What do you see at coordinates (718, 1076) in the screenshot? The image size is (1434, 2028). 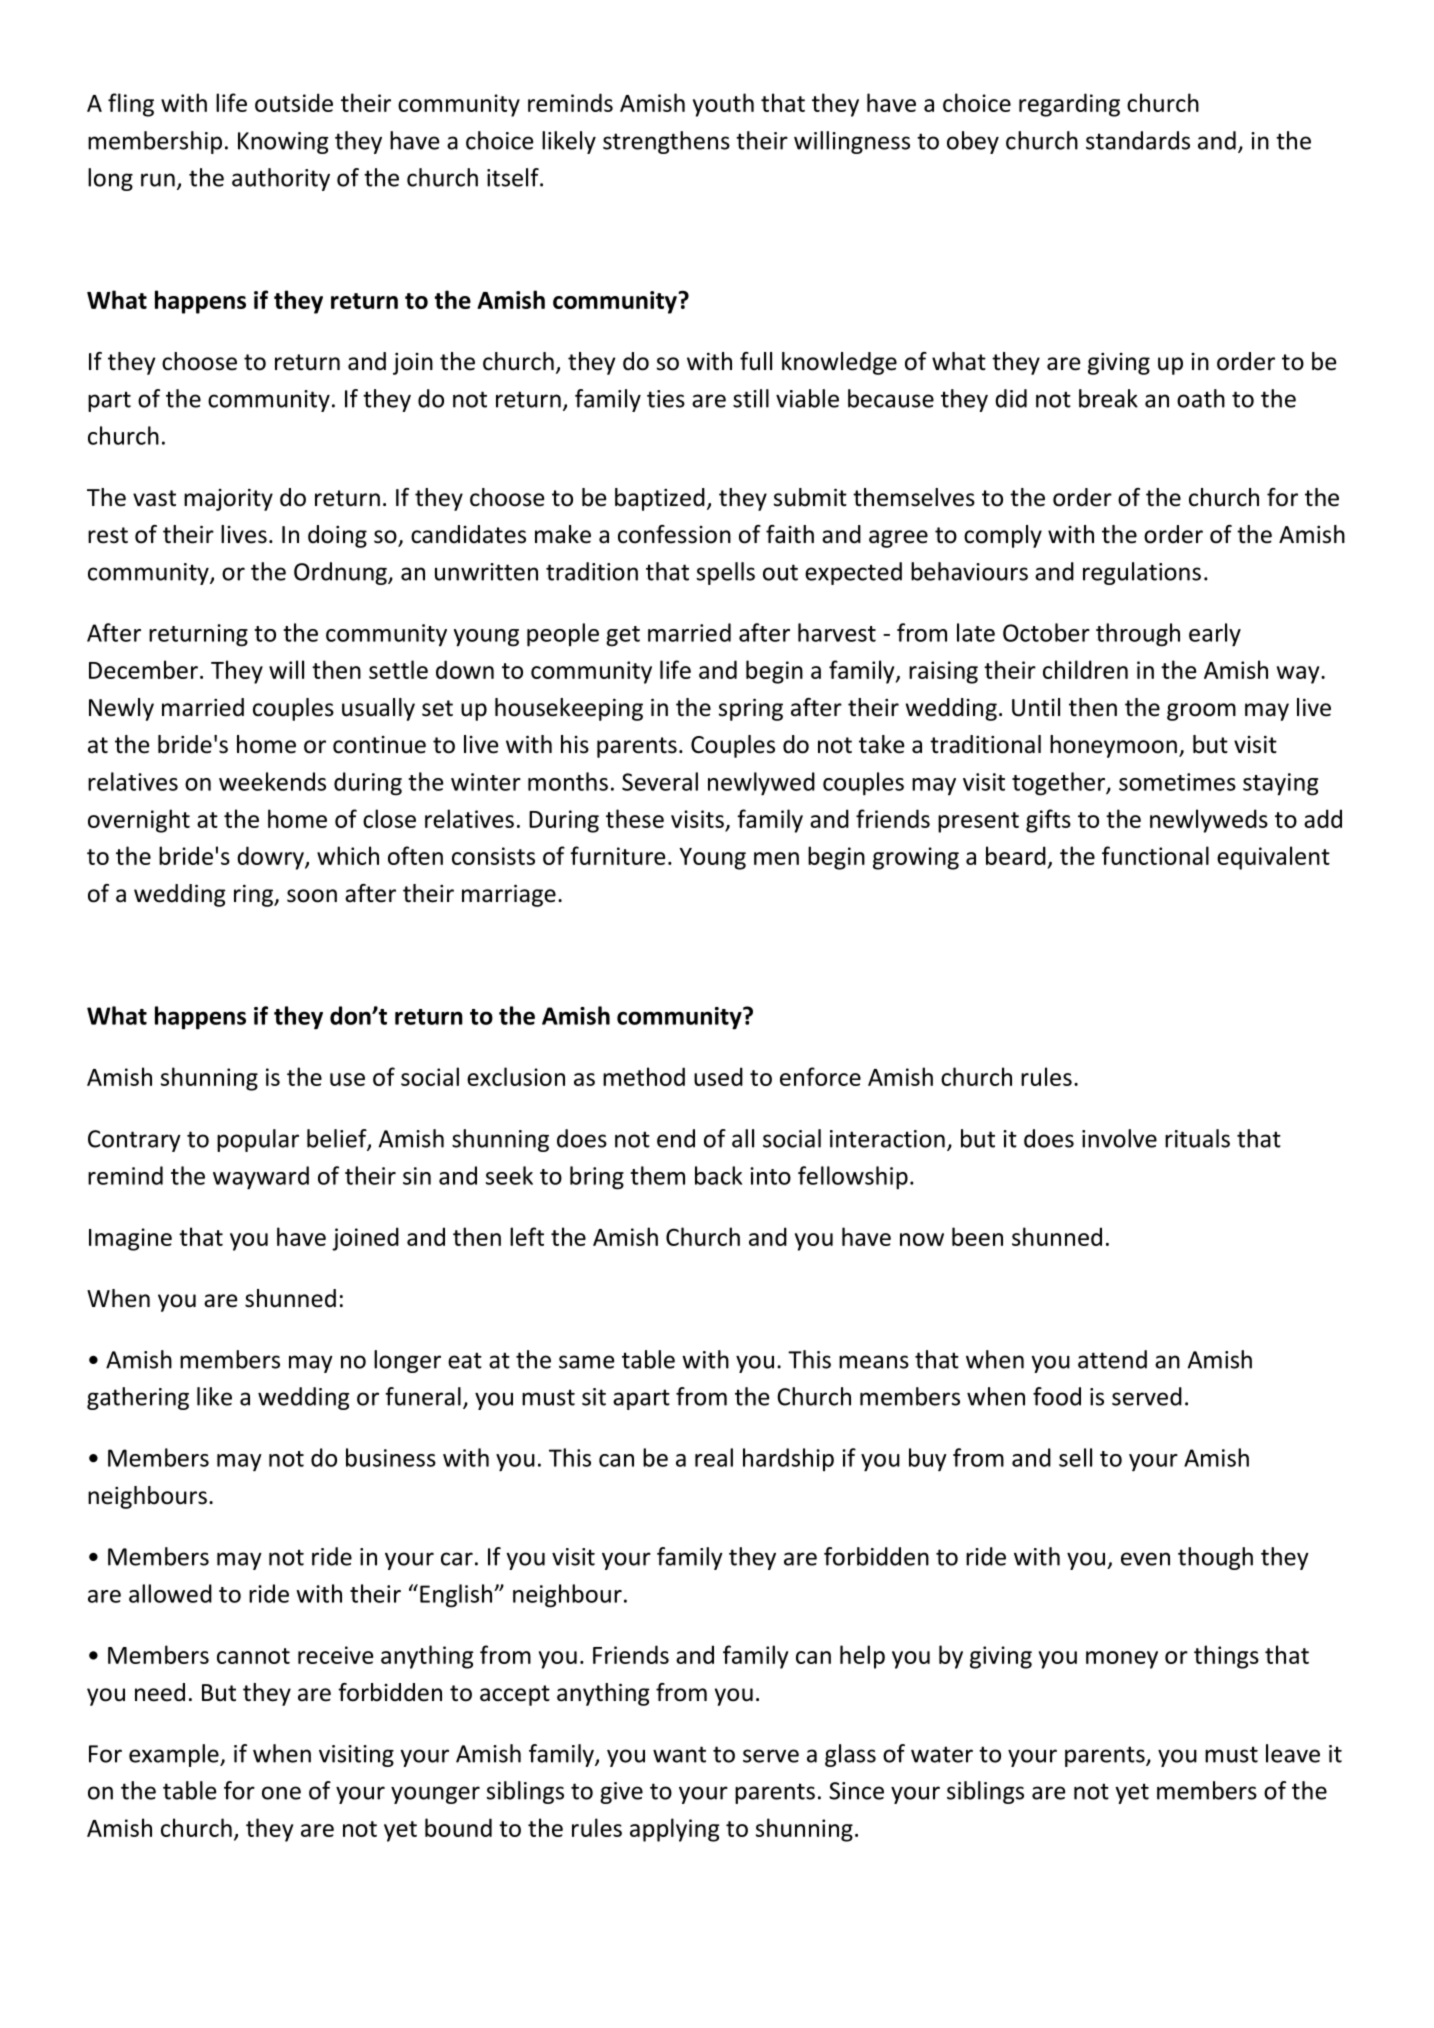 I see `used` at bounding box center [718, 1076].
